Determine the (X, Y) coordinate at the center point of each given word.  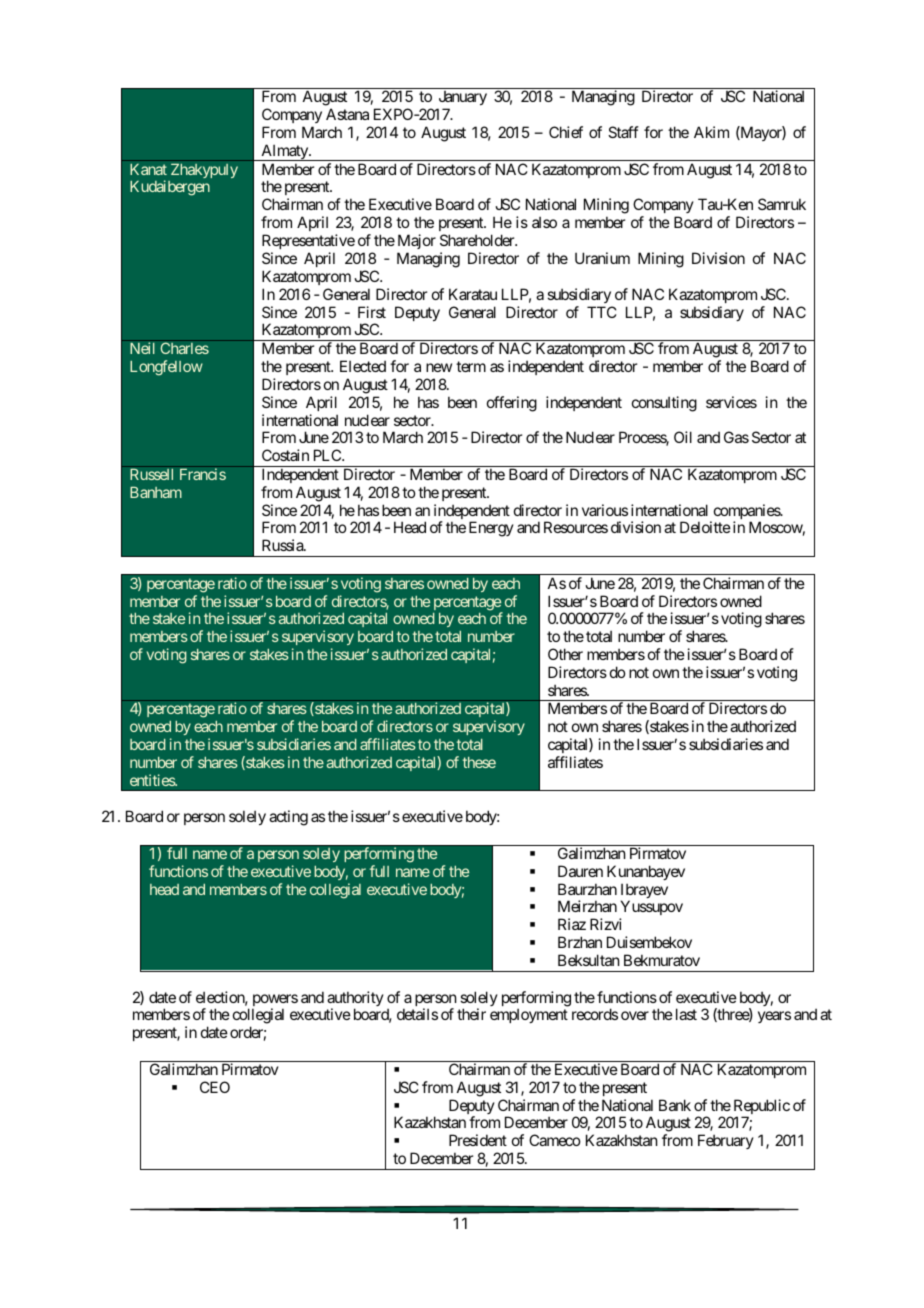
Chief (566, 132)
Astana (347, 114)
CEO (215, 1087)
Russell (151, 474)
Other (565, 654)
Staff (623, 132)
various (605, 510)
